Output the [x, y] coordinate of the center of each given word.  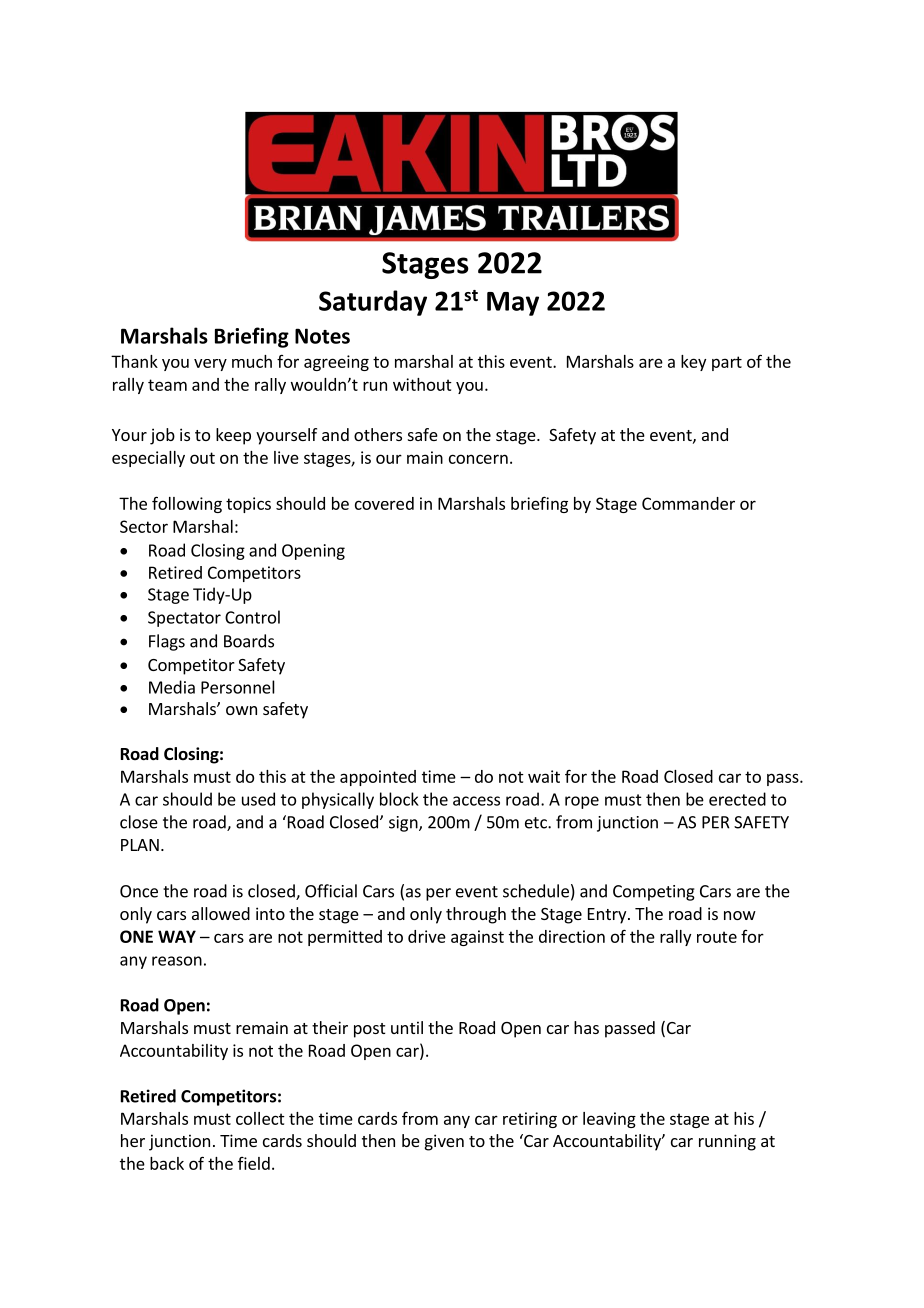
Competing [654, 893]
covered [384, 503]
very [210, 365]
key [693, 363]
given [444, 1142]
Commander [688, 503]
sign [404, 824]
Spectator [184, 619]
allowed [221, 913]
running [727, 1142]
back [167, 1163]
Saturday [373, 303]
